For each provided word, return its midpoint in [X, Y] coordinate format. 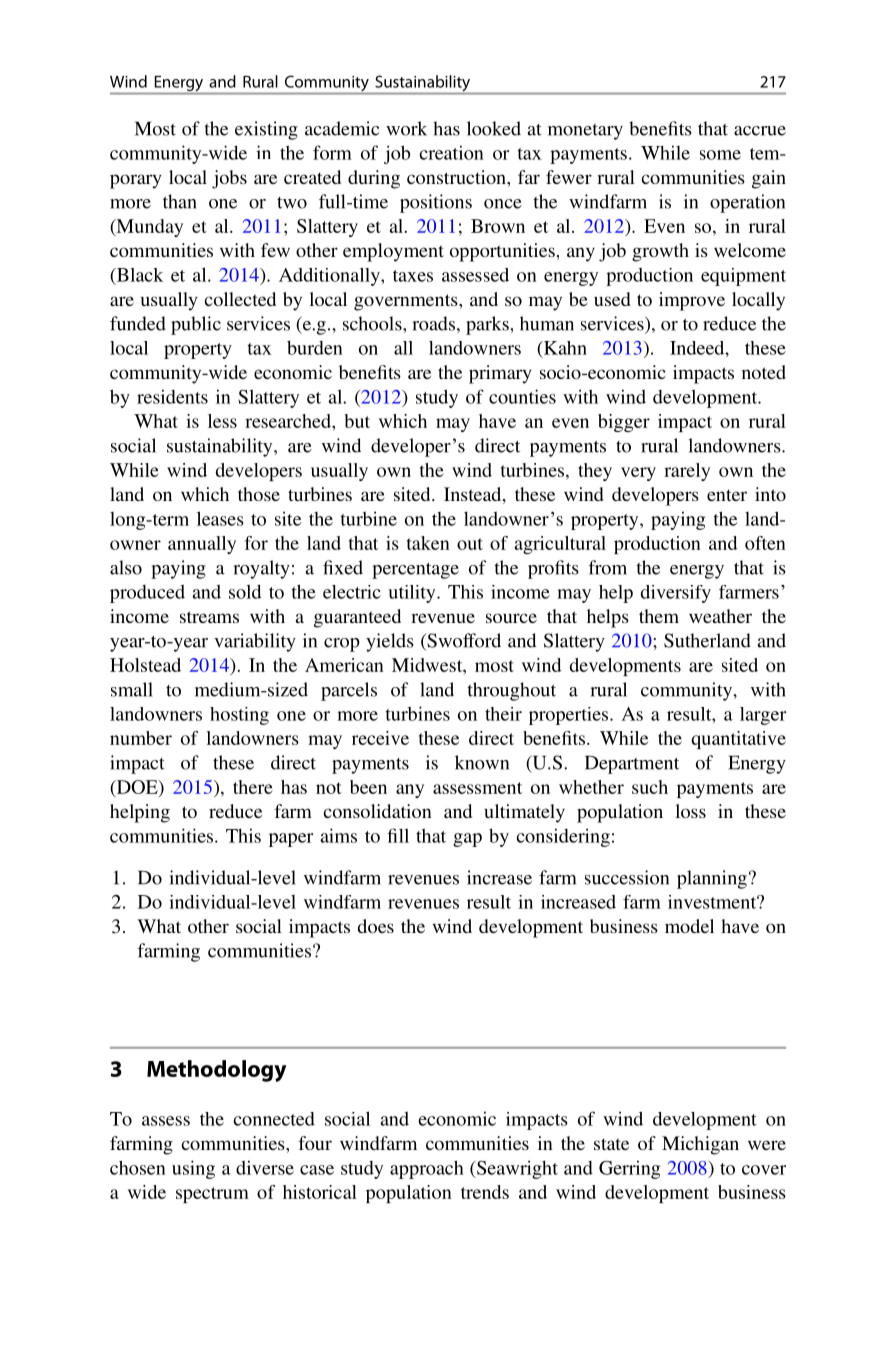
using [193, 1169]
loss [691, 811]
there [253, 787]
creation [451, 152]
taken [428, 543]
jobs [229, 179]
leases [220, 518]
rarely [687, 472]
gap [467, 840]
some [720, 155]
